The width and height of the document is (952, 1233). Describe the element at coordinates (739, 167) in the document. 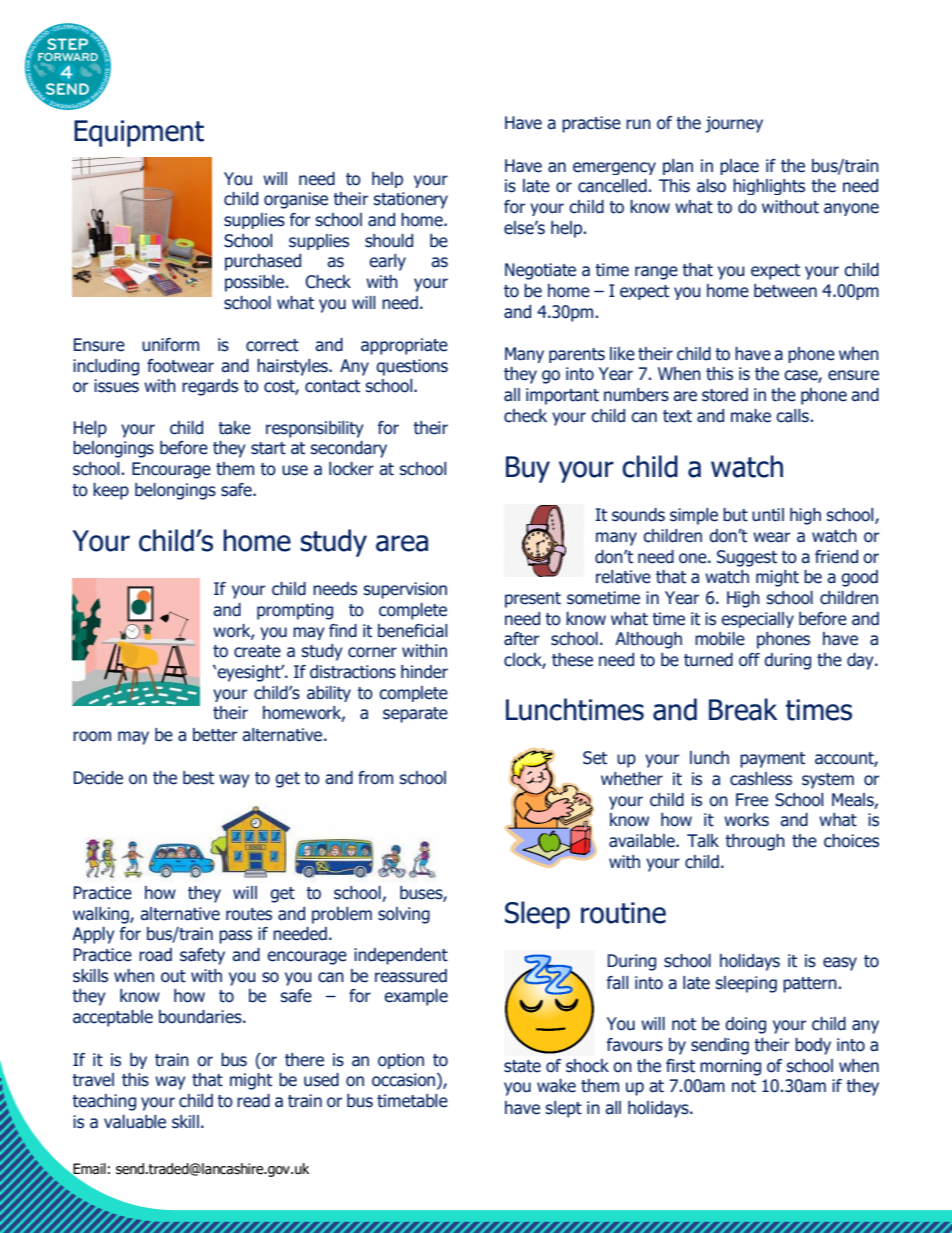

I see `place` at that location.
